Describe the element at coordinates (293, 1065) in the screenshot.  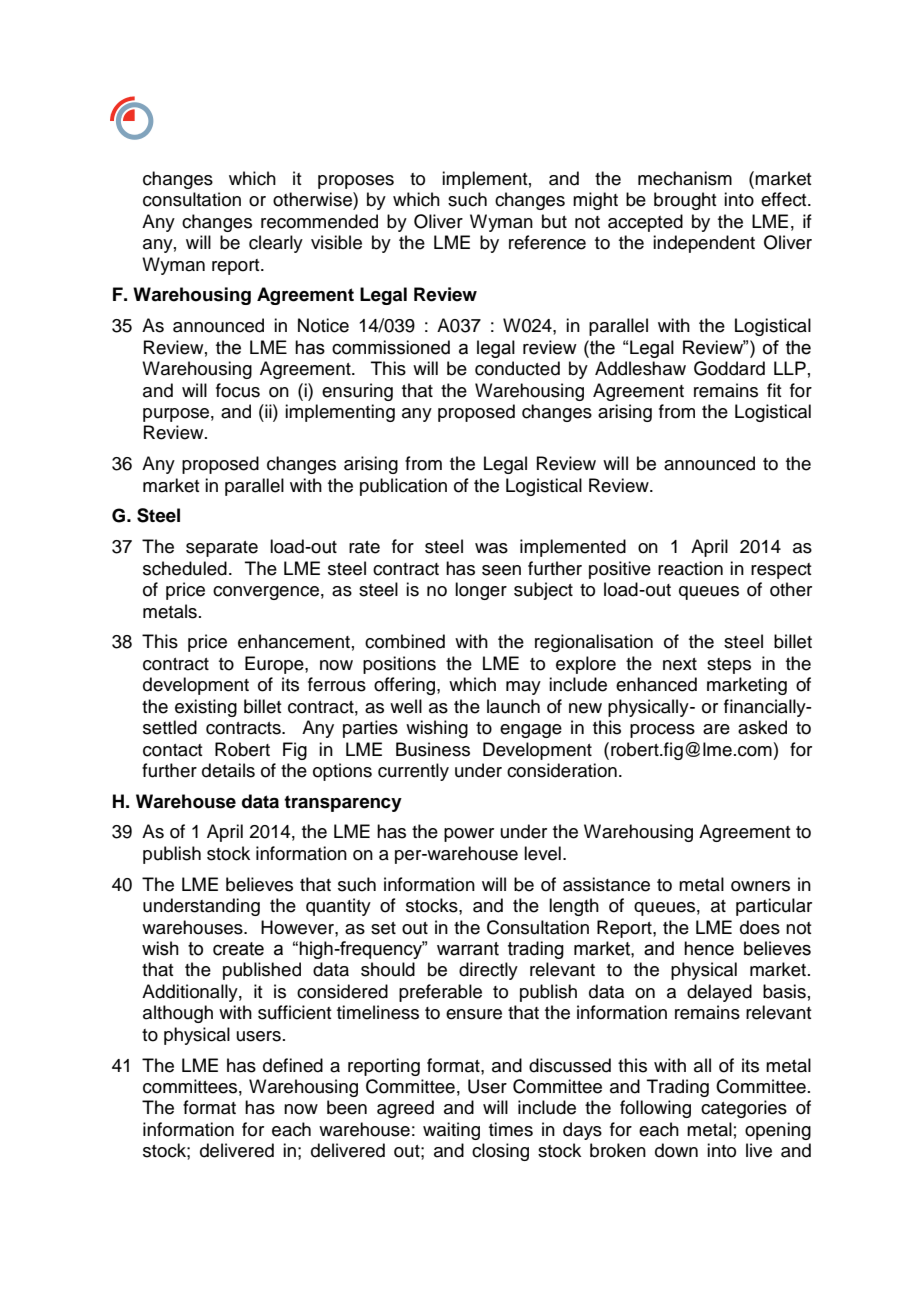
I see `defined` at that location.
